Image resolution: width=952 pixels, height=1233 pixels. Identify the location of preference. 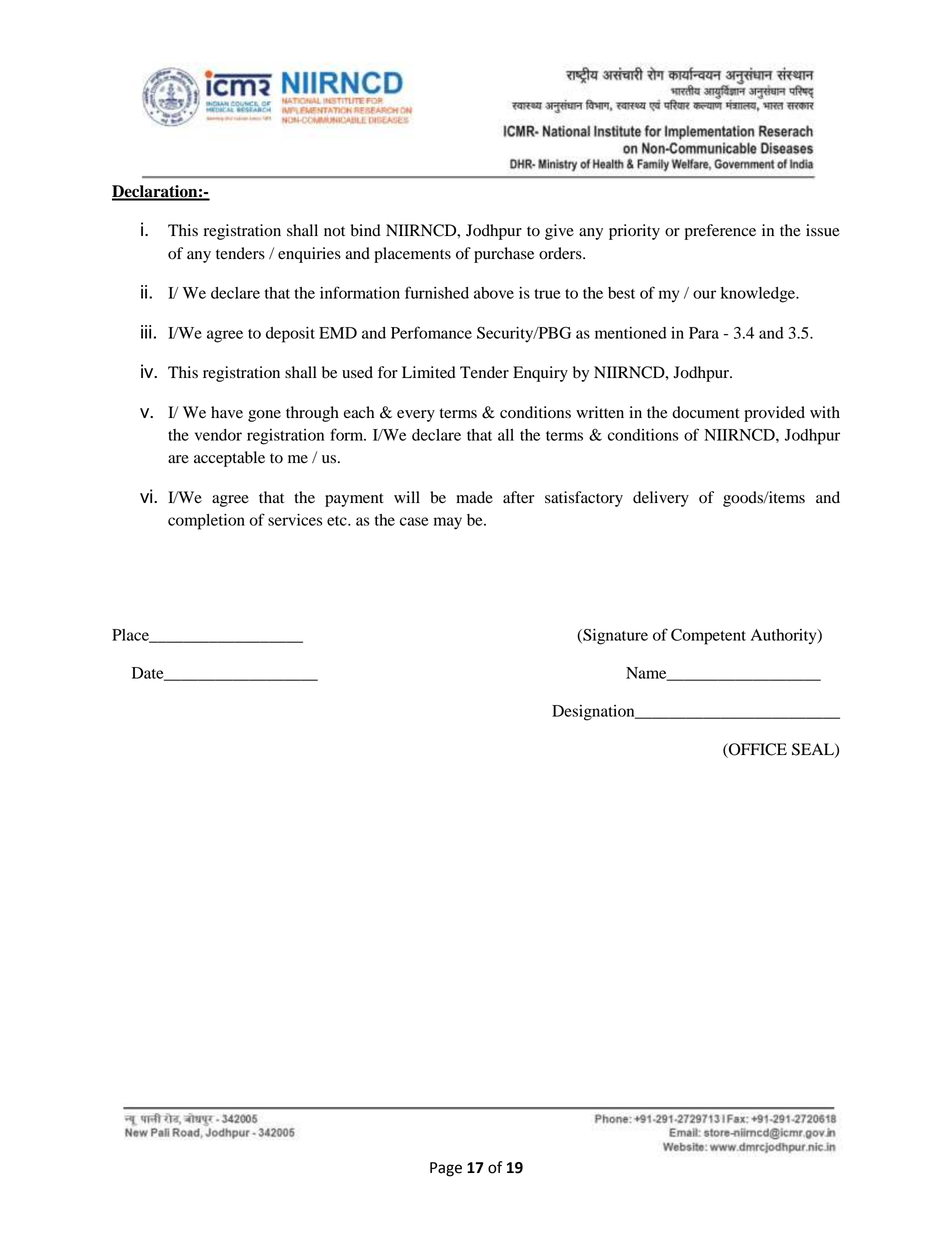
(720, 232).
